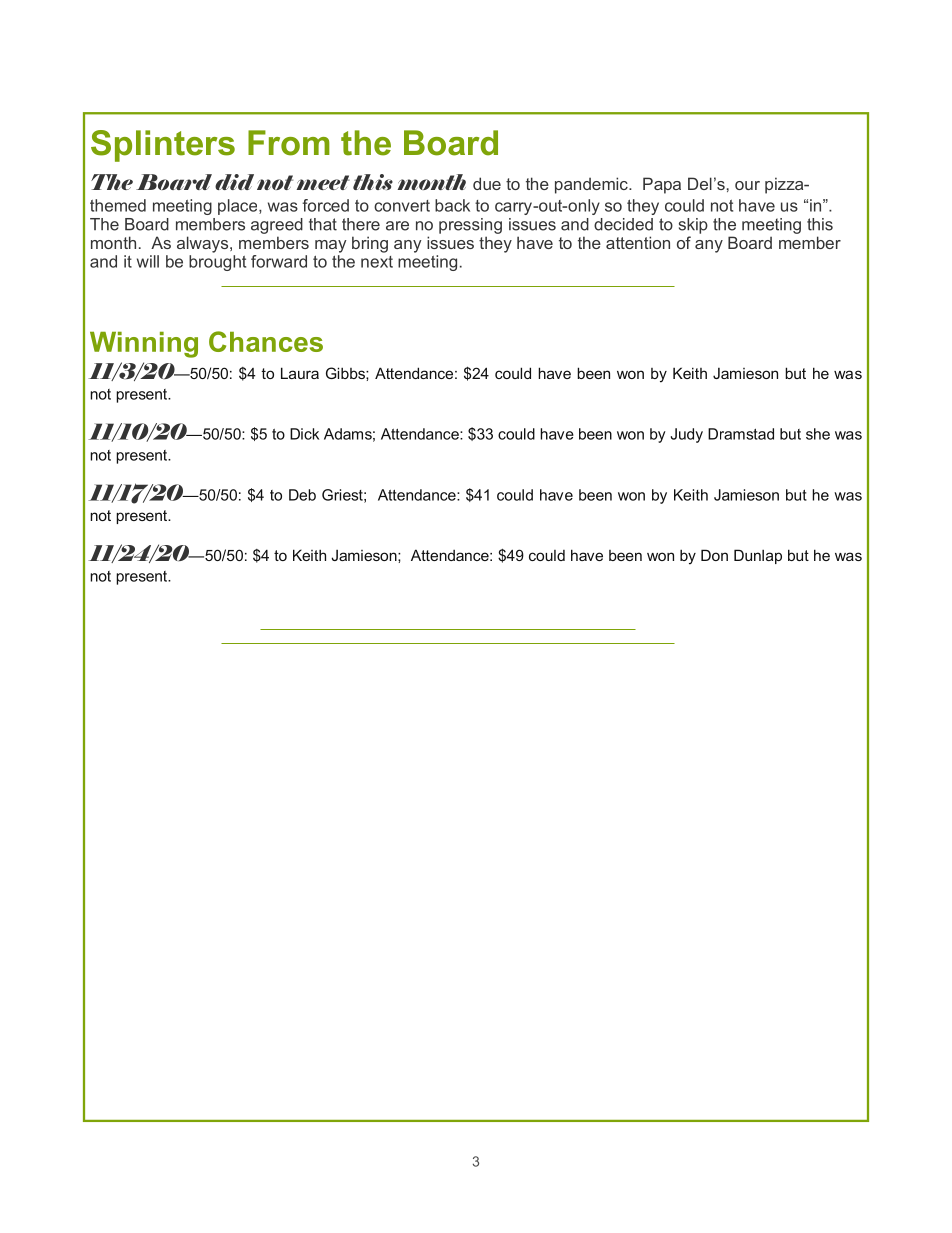 The width and height of the screenshot is (952, 1233). What do you see at coordinates (163, 146) in the screenshot?
I see `Splinters` at bounding box center [163, 146].
